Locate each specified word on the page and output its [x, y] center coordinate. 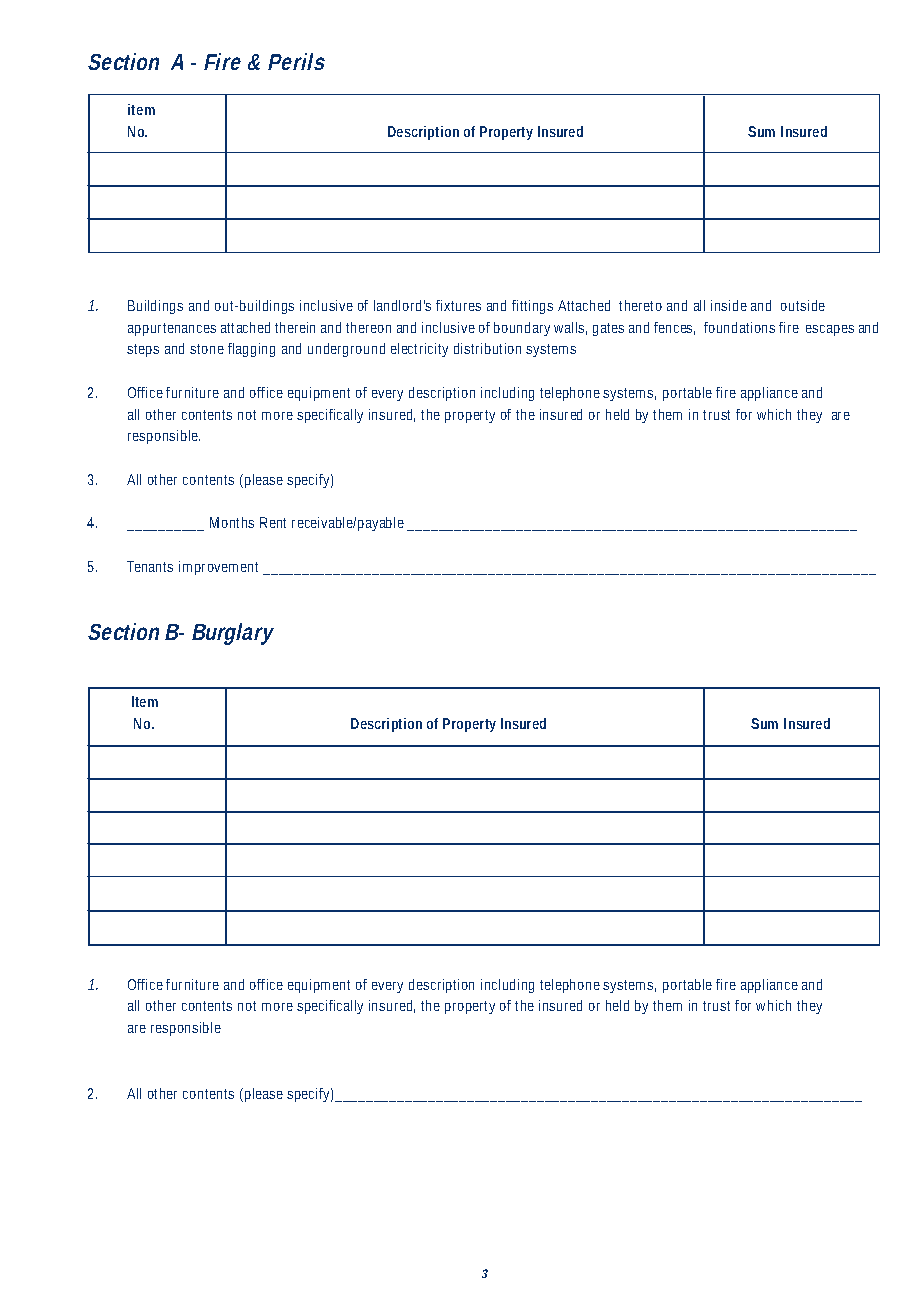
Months [232, 522]
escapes [830, 330]
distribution [487, 348]
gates [608, 329]
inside [729, 305]
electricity [419, 350]
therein [295, 327]
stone [207, 349]
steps [143, 350]
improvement [218, 568]
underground [346, 350]
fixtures [458, 305]
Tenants [150, 566]
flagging [251, 350]
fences [674, 328]
